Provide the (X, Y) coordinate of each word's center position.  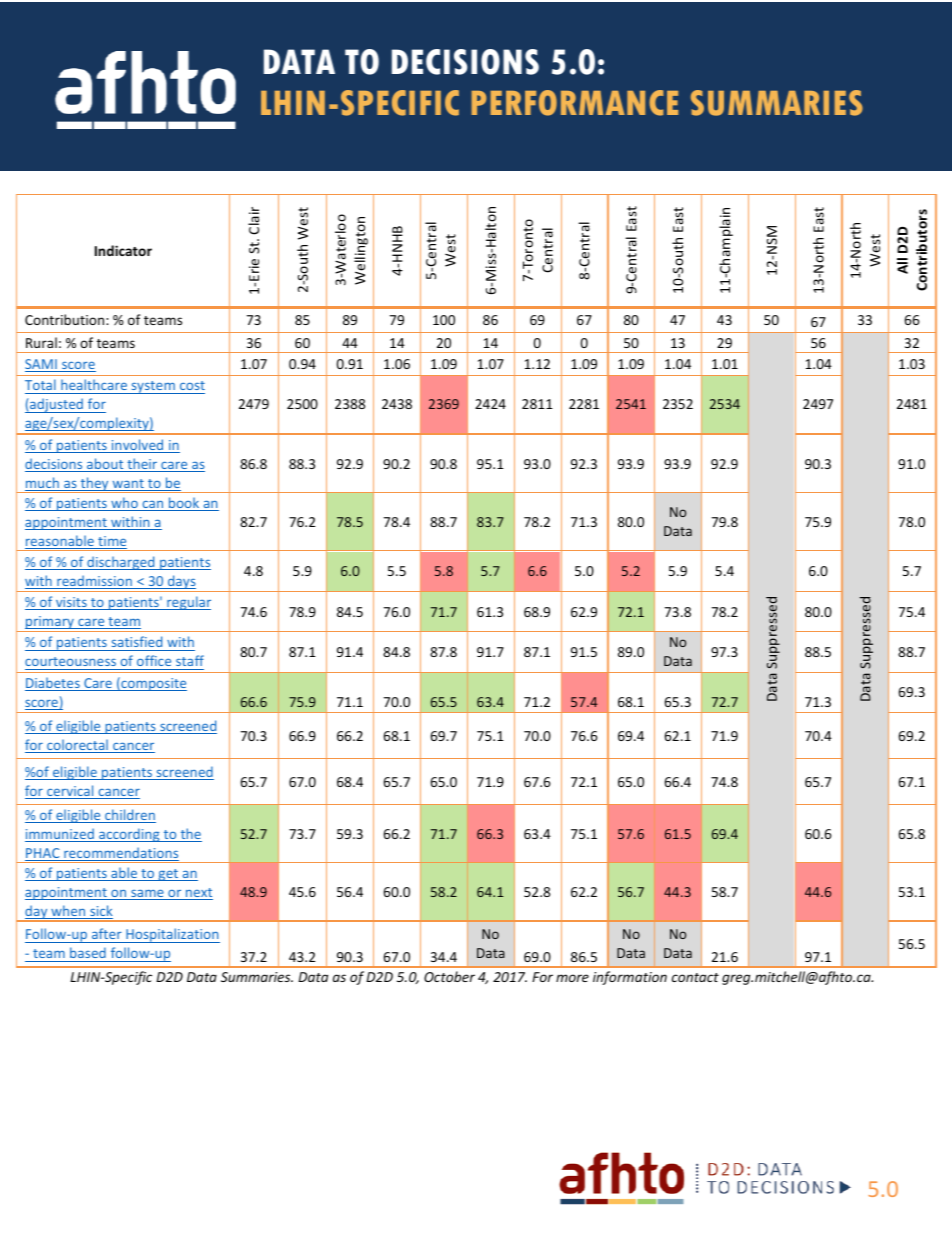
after (107, 933)
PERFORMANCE (575, 103)
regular (188, 603)
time (111, 542)
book (184, 504)
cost (192, 385)
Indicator (123, 250)
